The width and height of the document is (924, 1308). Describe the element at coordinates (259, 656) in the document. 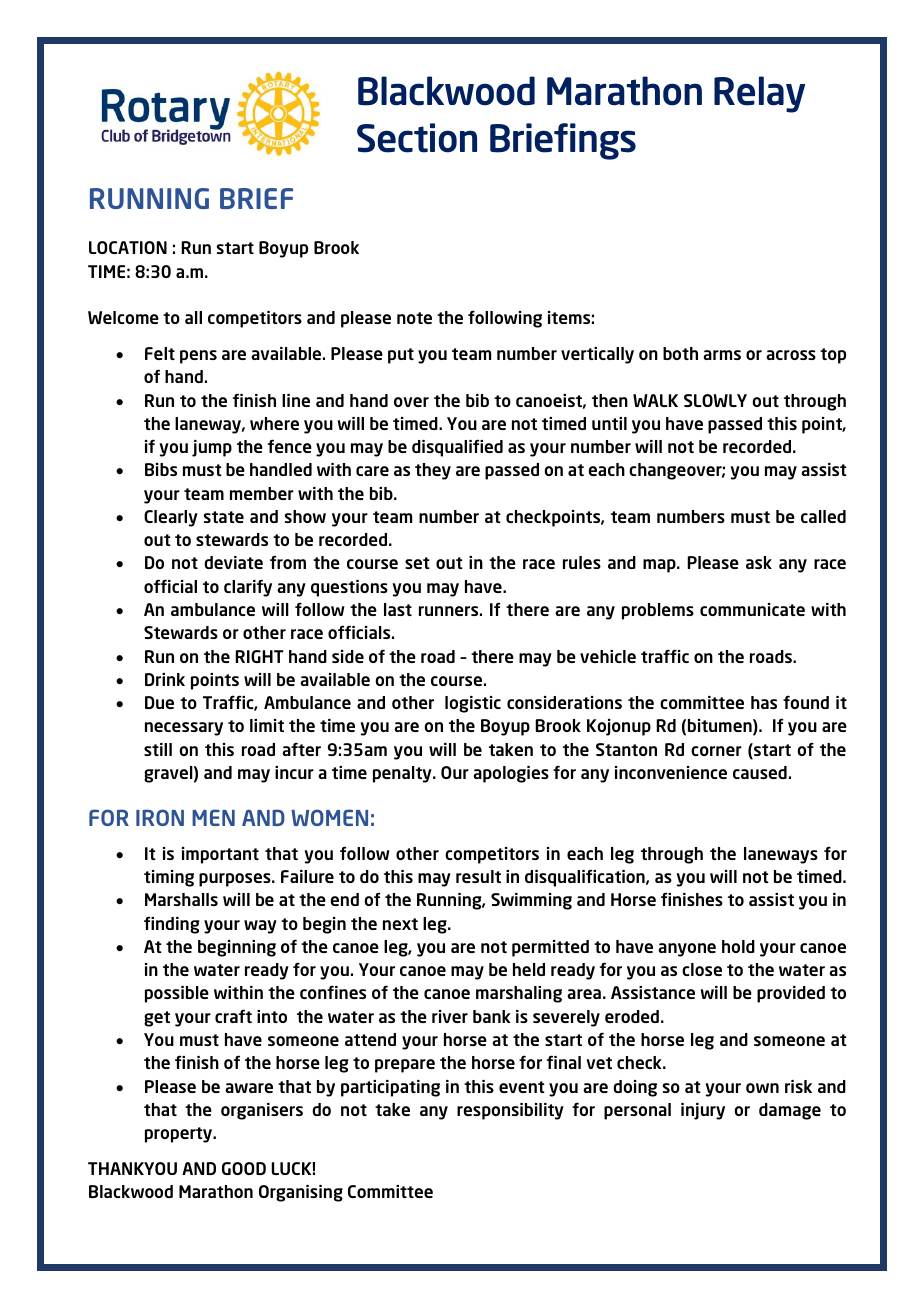

I see `RIGHT` at that location.
